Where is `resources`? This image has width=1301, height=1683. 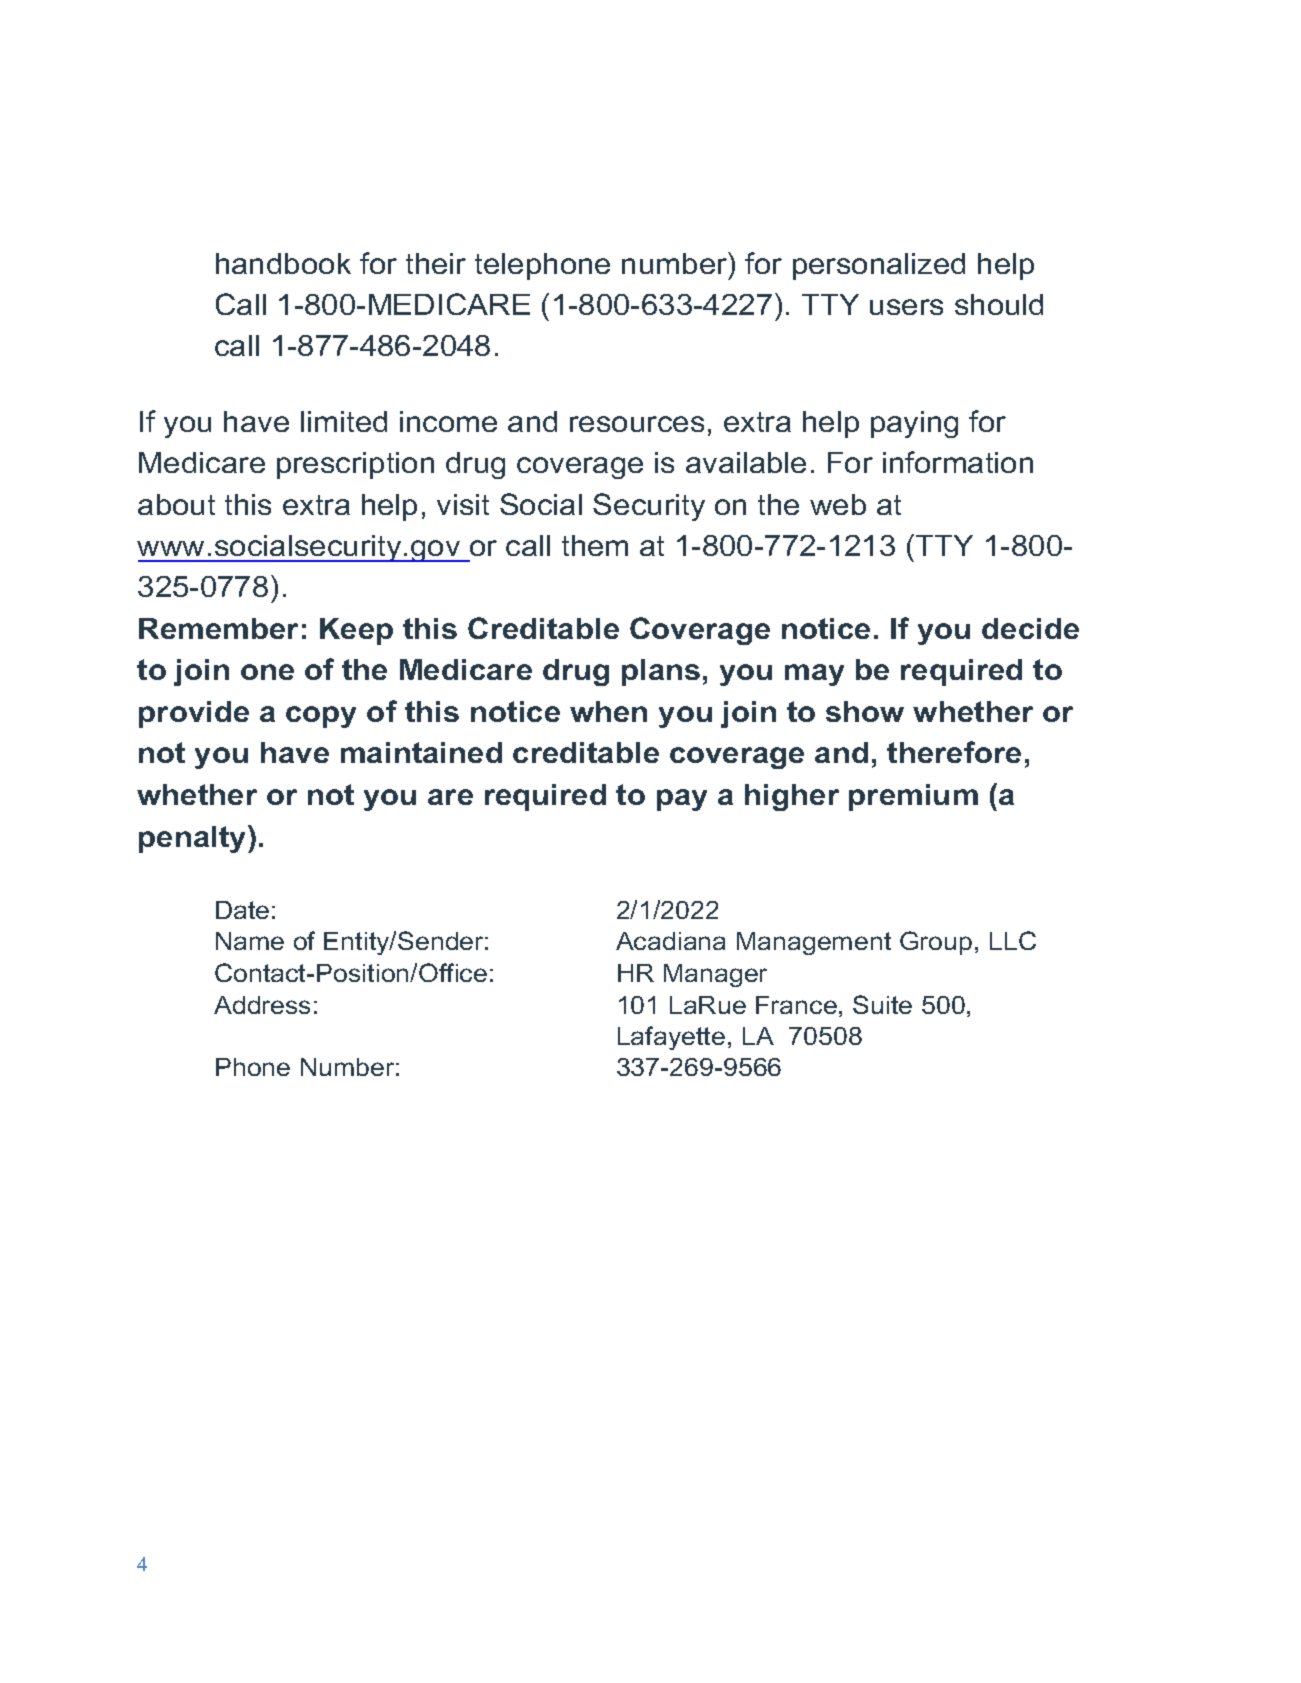
resources is located at coordinates (637, 424).
